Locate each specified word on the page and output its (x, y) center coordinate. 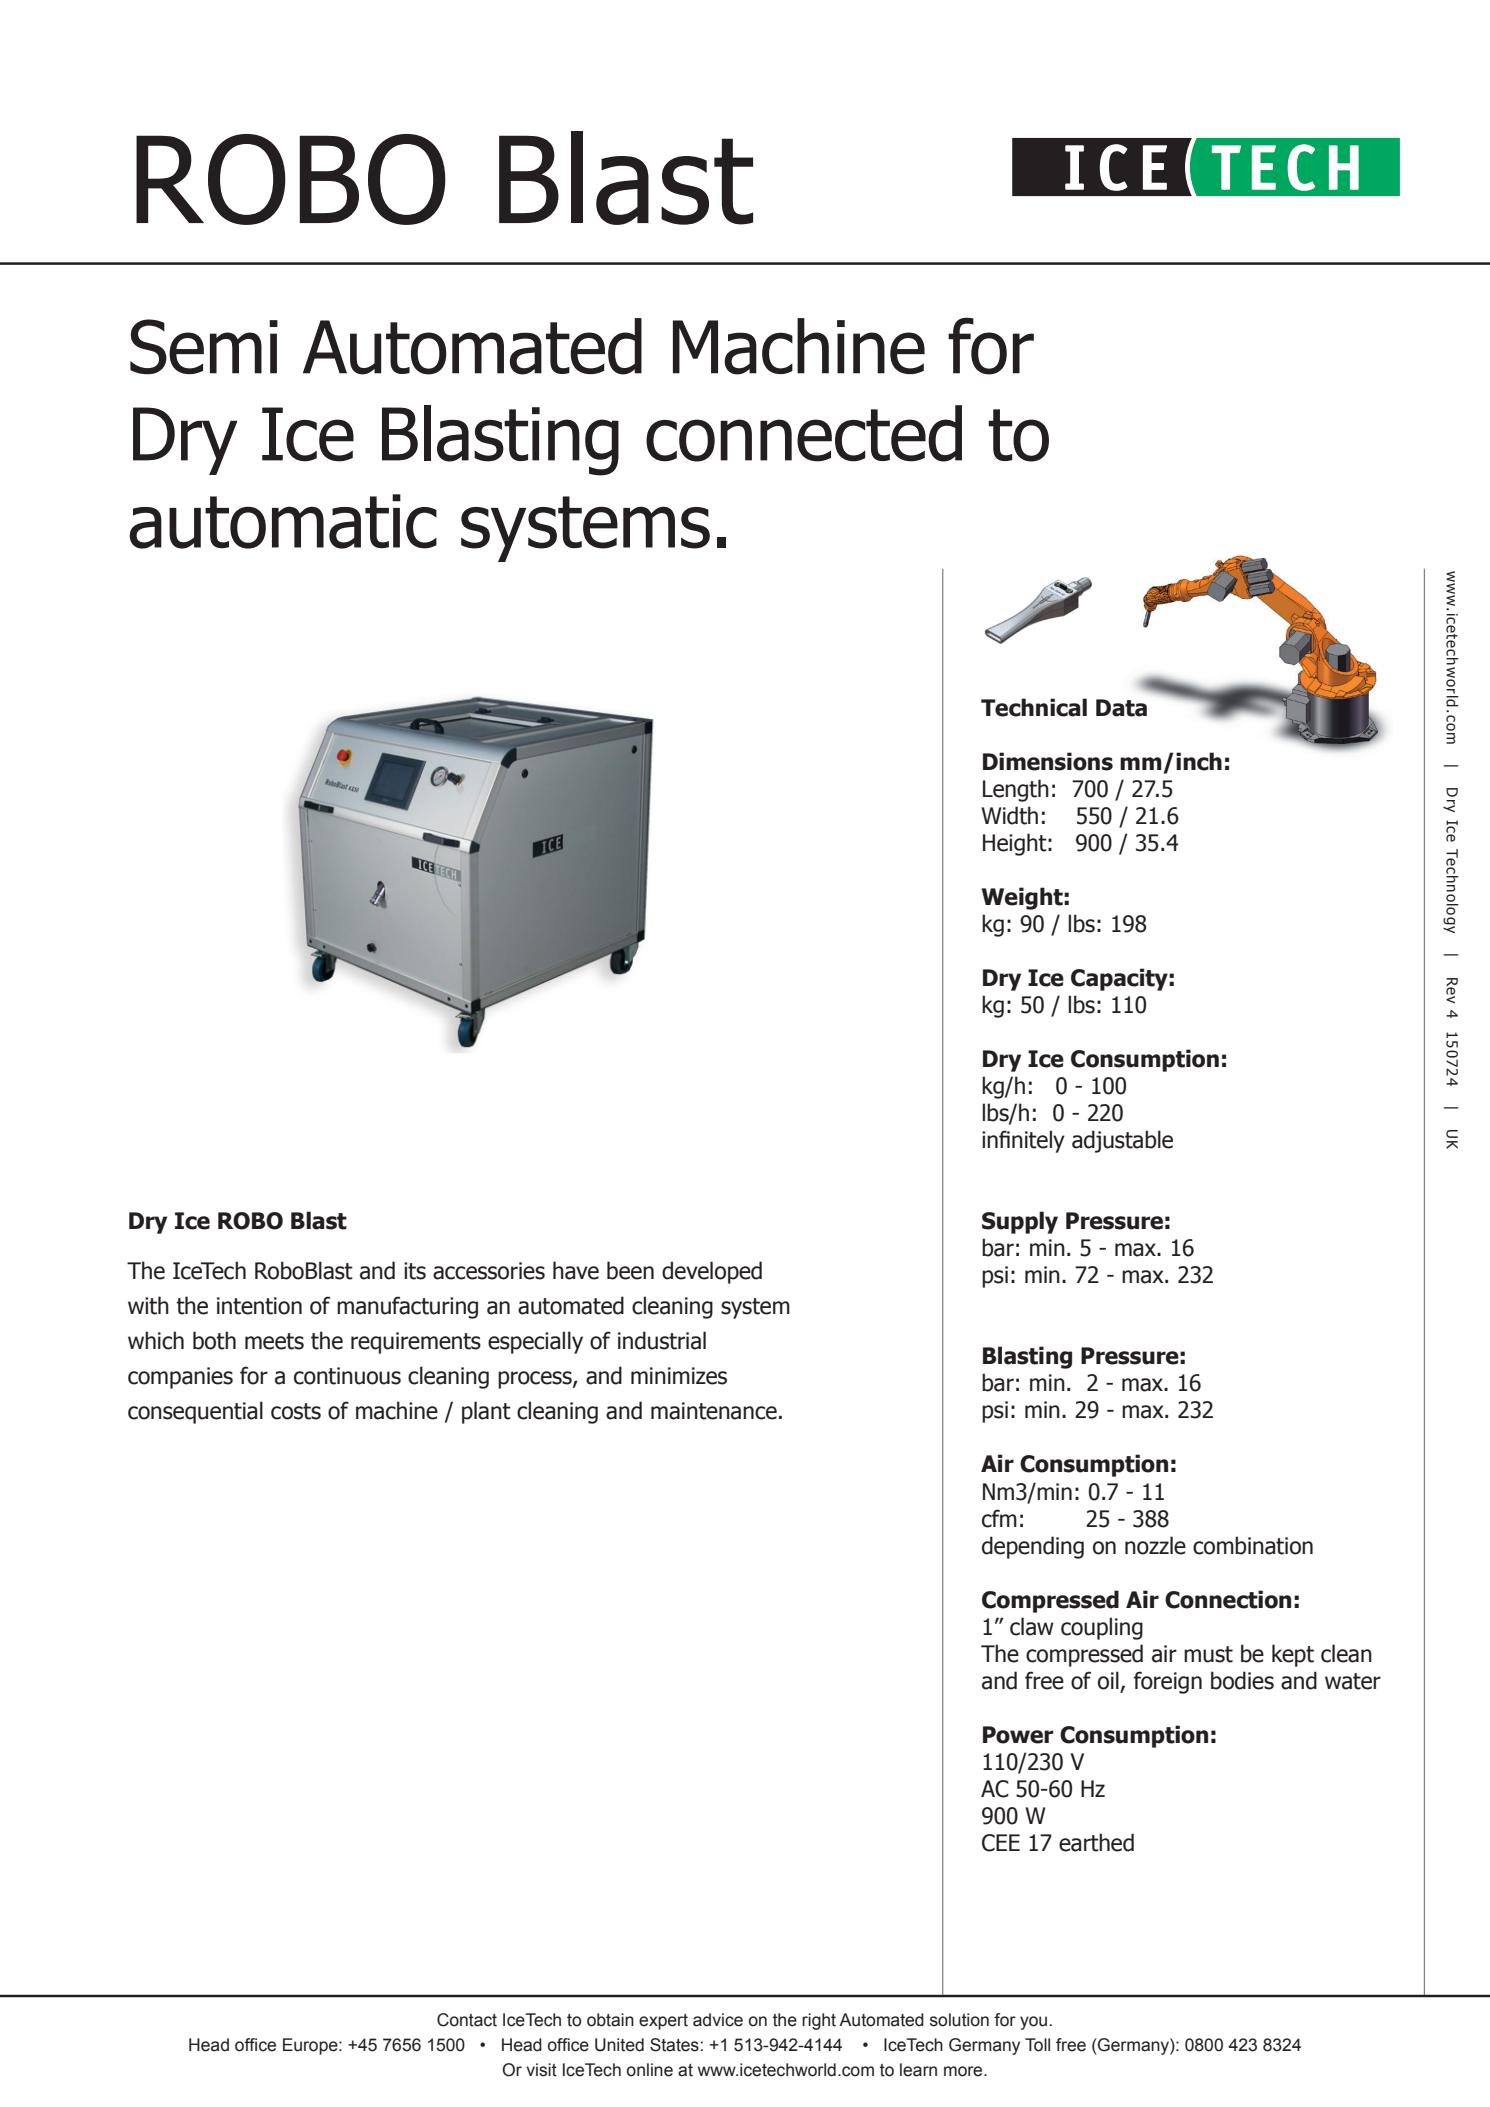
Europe (311, 2046)
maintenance (714, 1411)
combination (1253, 1545)
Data (1121, 708)
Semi (204, 347)
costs (296, 1411)
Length (1016, 790)
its (415, 1271)
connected (804, 433)
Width (1009, 815)
